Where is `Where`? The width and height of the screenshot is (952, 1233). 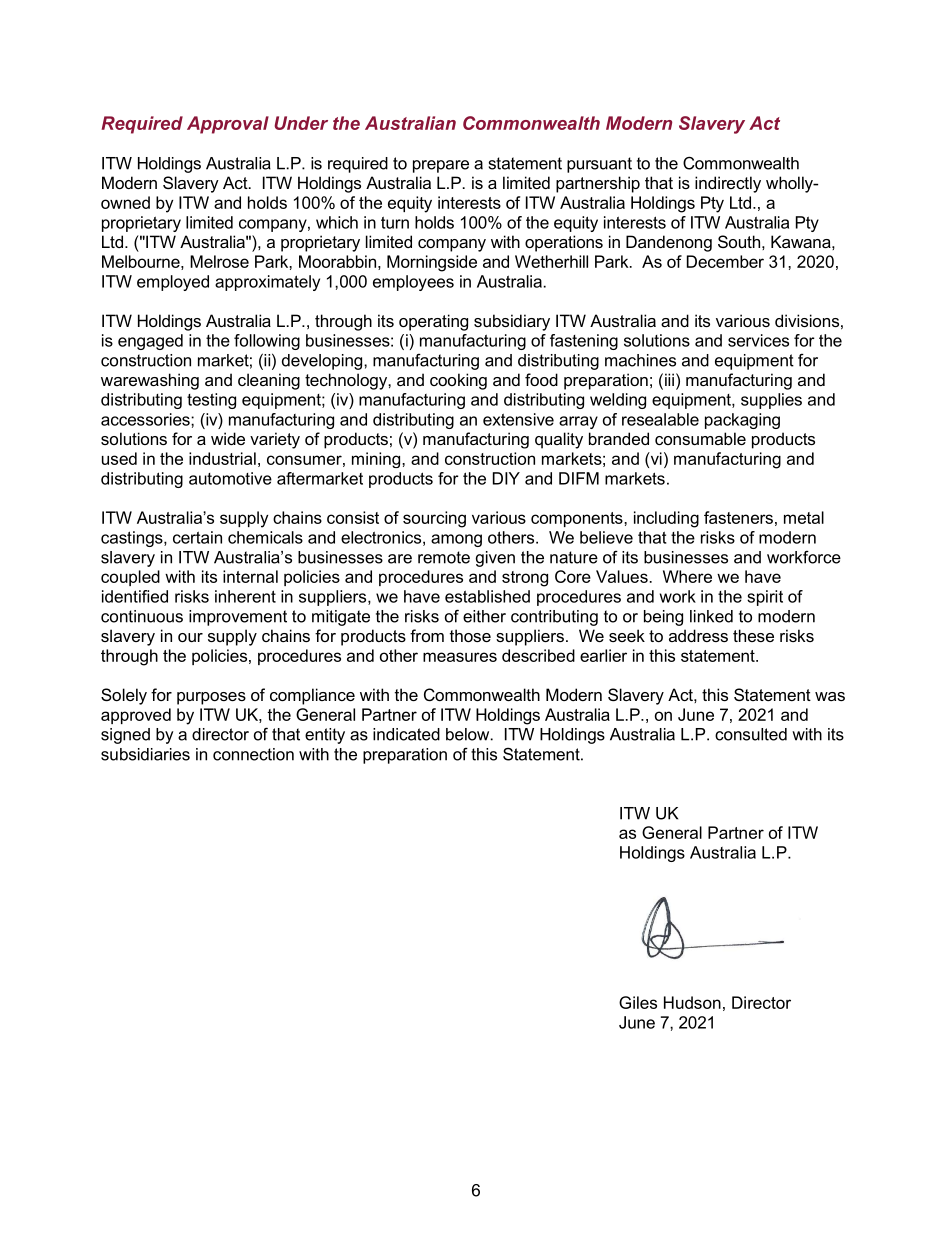
Where is located at coordinates (687, 576).
